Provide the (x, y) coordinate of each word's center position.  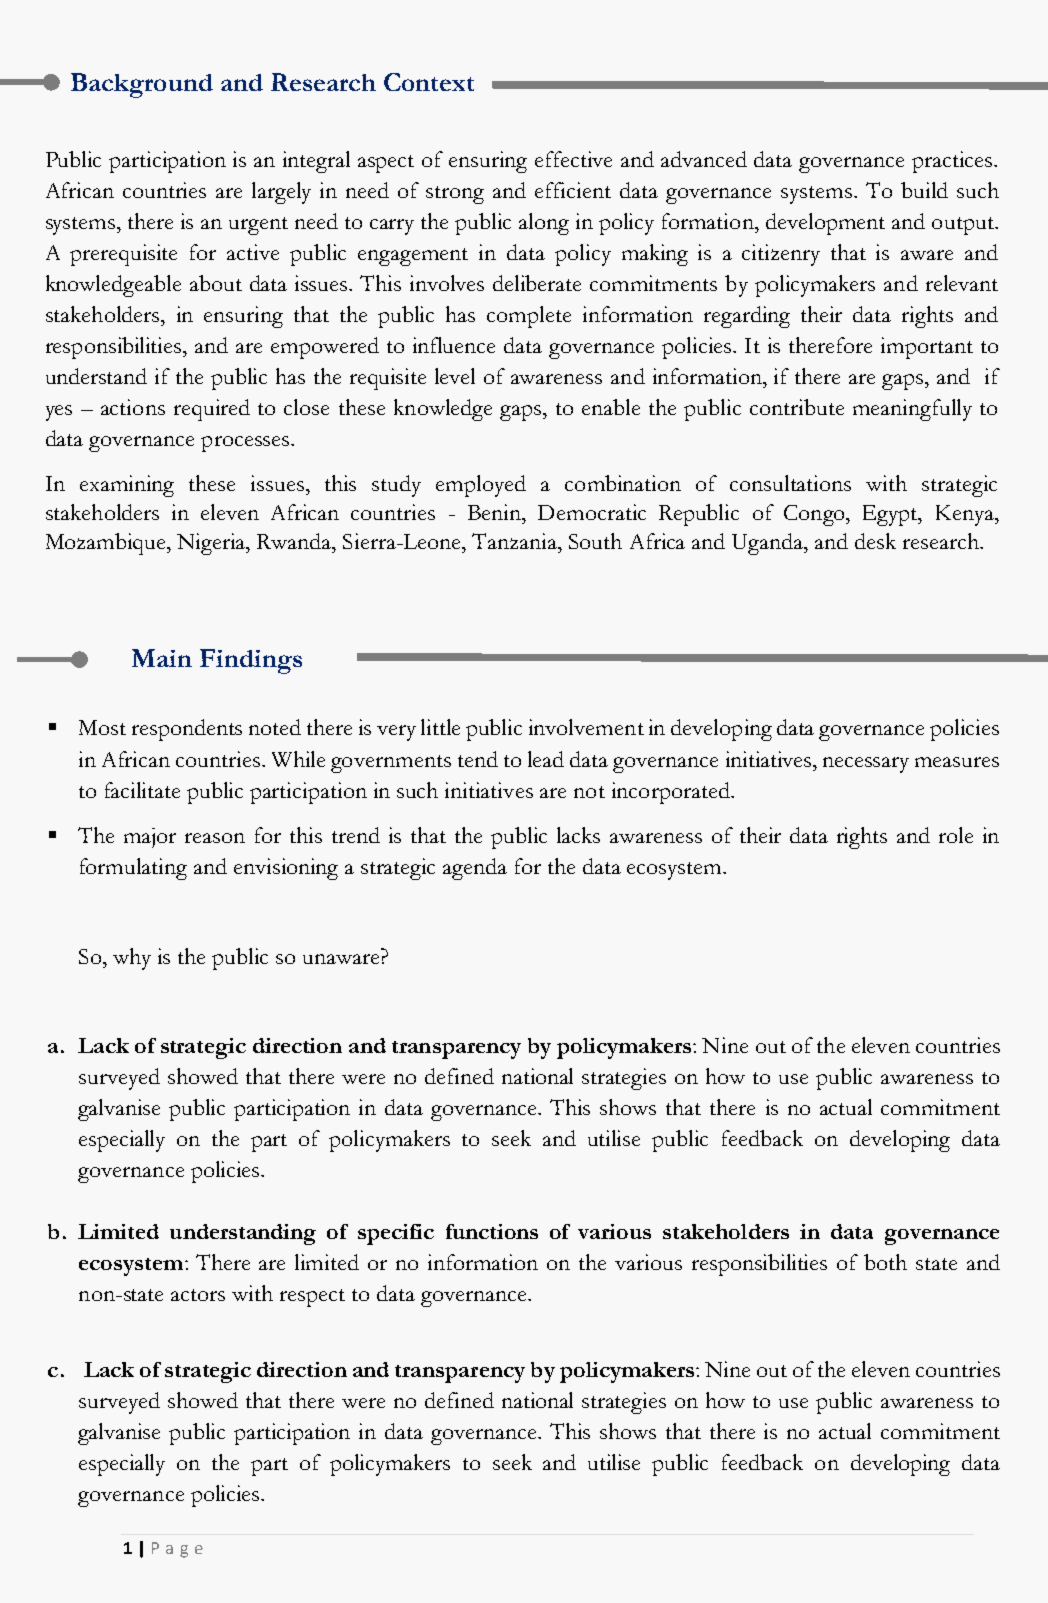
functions (492, 1231)
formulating (133, 869)
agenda (475, 869)
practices (953, 162)
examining (127, 486)
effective (573, 159)
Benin (496, 512)
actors (198, 1295)
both (885, 1262)
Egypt (891, 515)
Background (142, 85)
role (956, 835)
